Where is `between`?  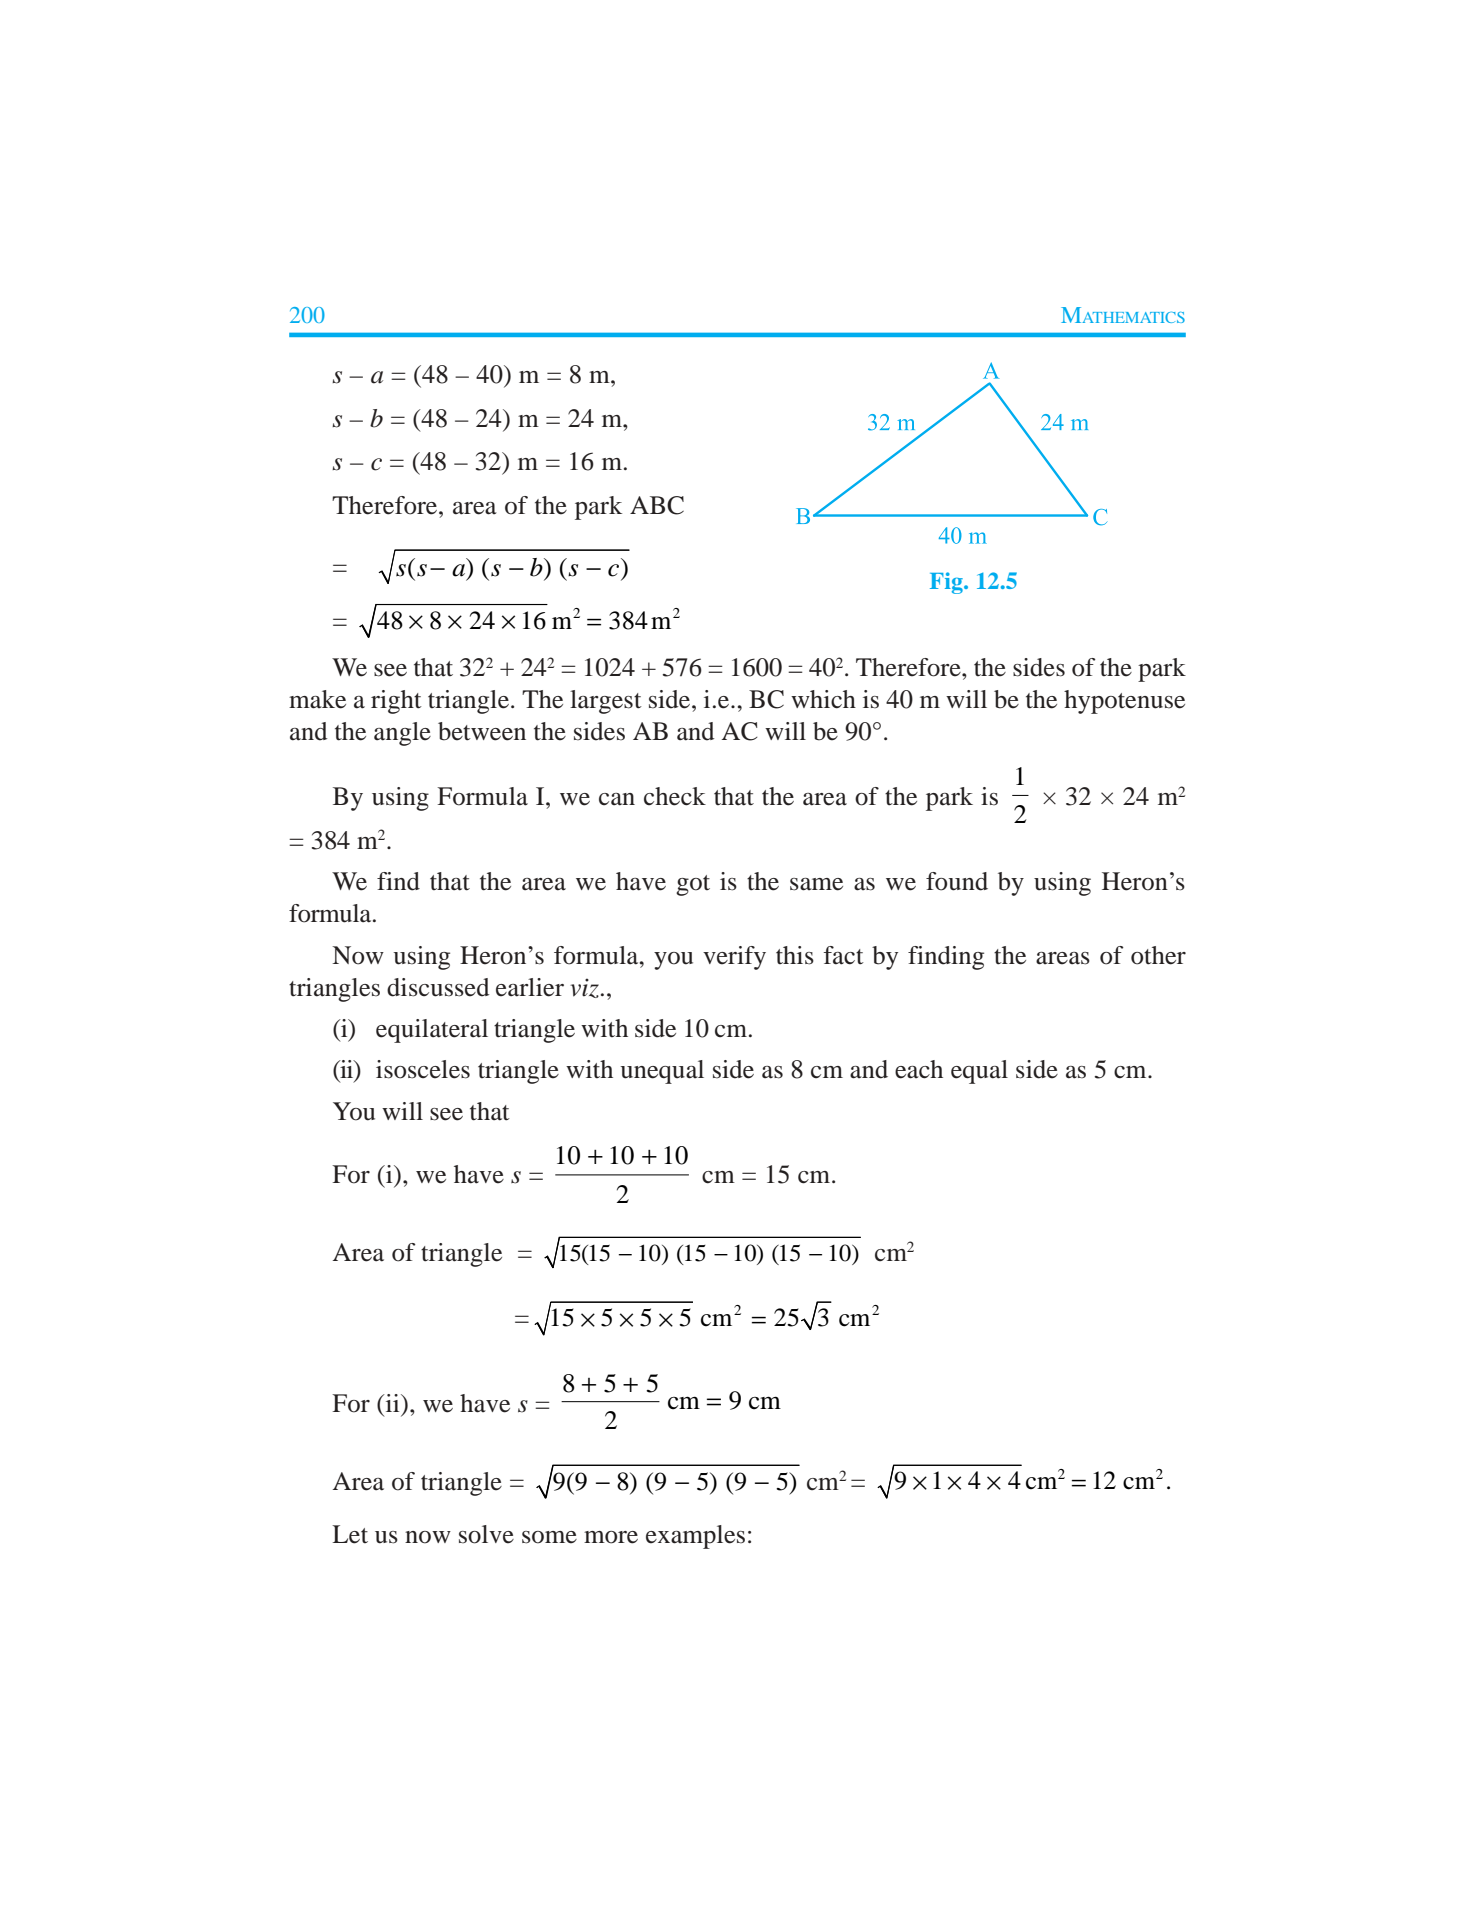 between is located at coordinates (482, 731).
